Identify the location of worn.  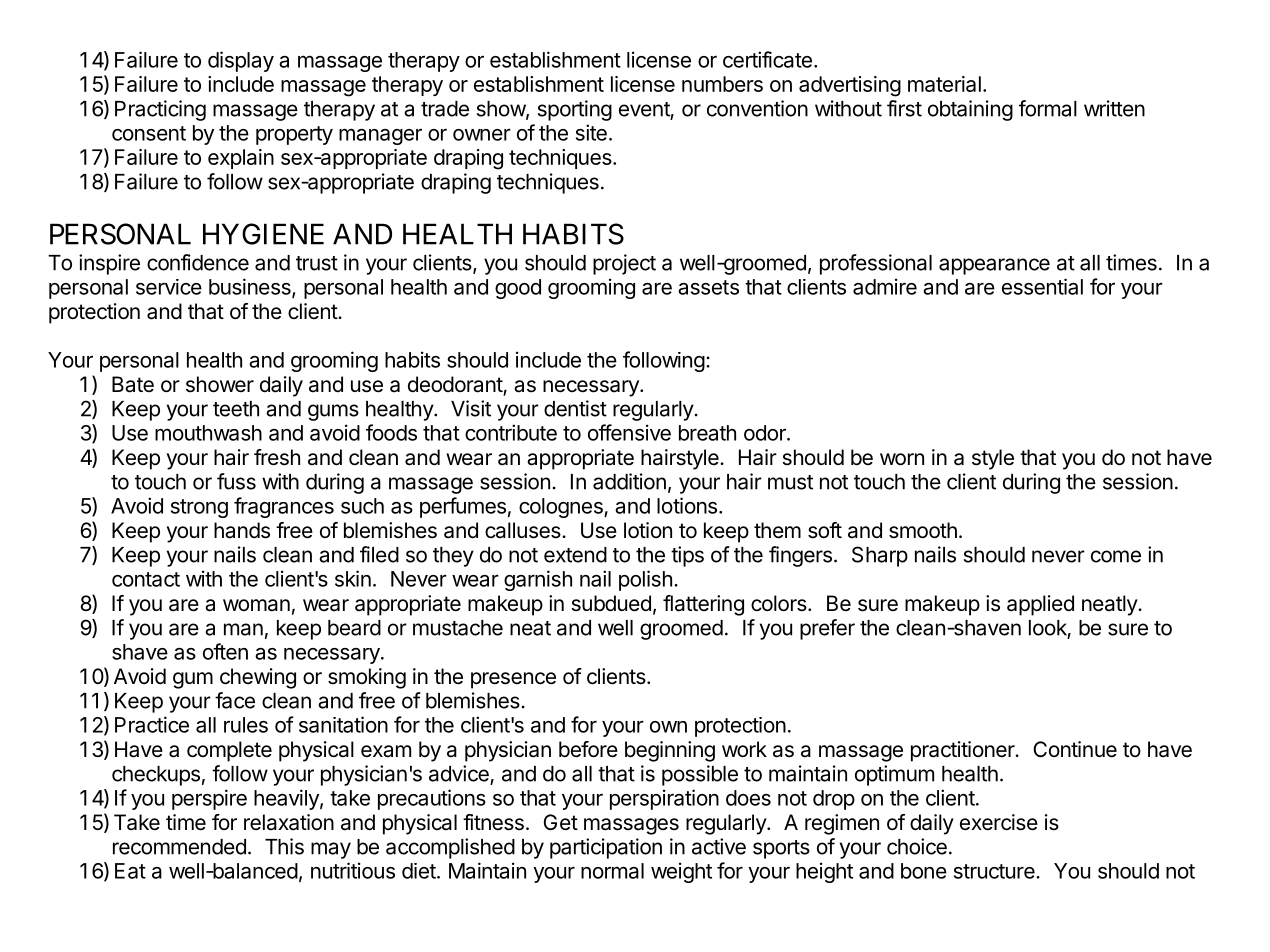
(902, 459).
